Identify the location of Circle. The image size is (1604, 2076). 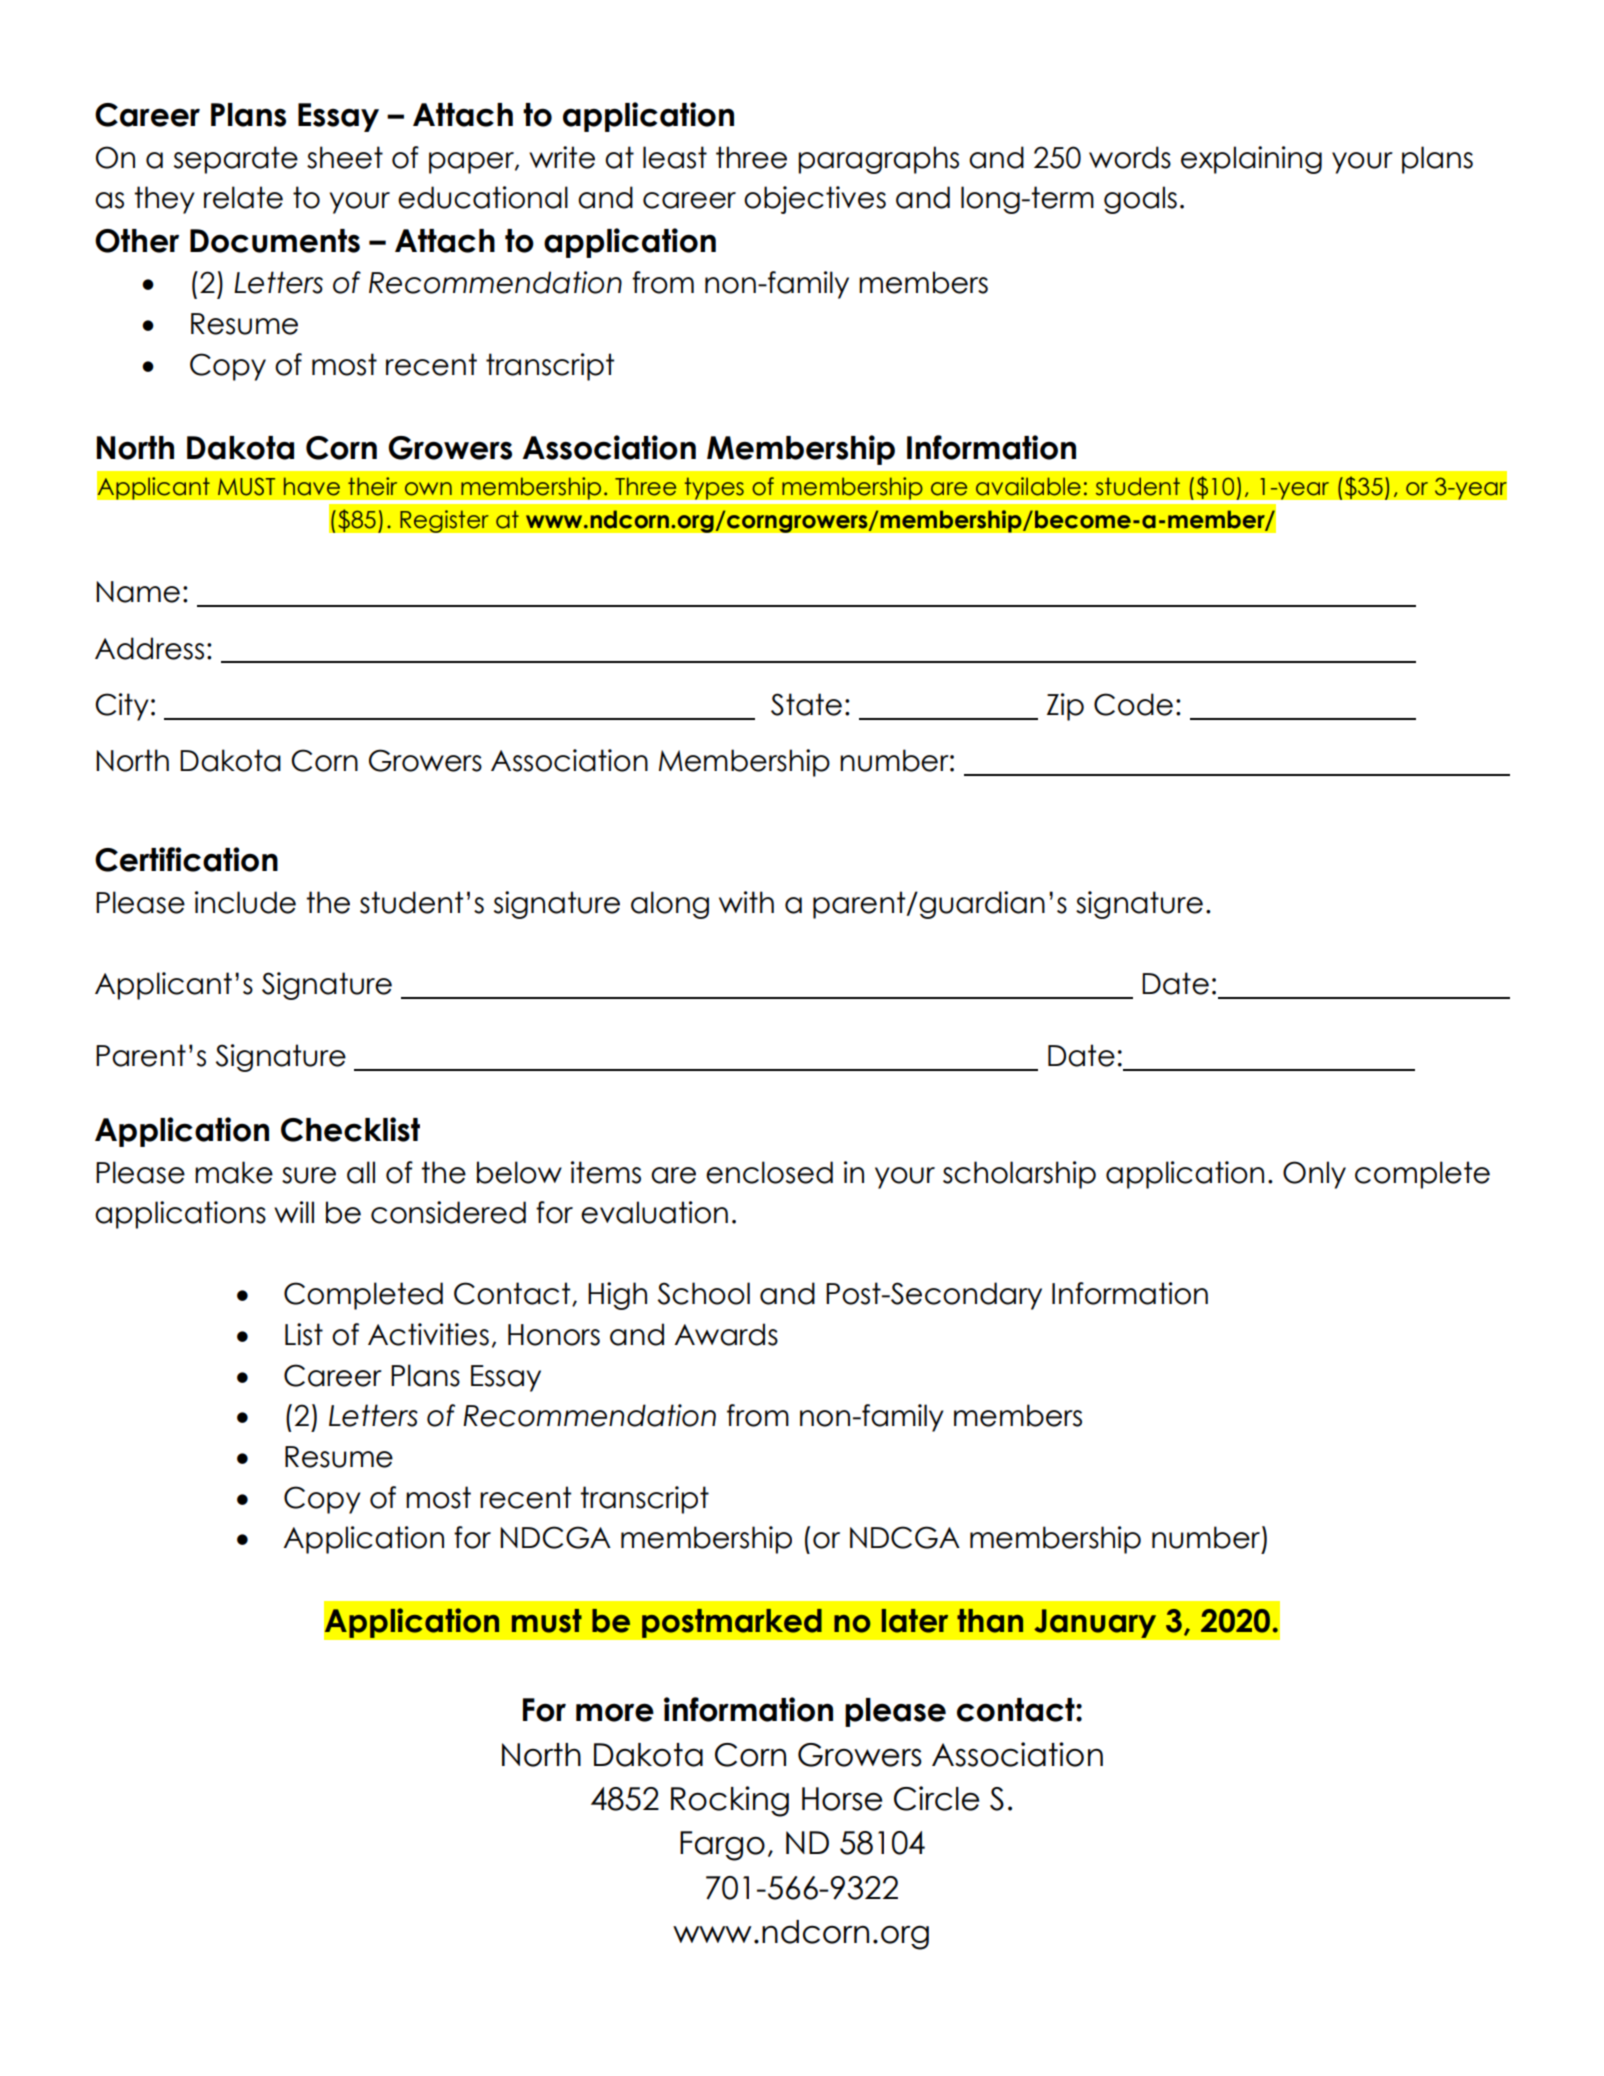
(937, 1798).
